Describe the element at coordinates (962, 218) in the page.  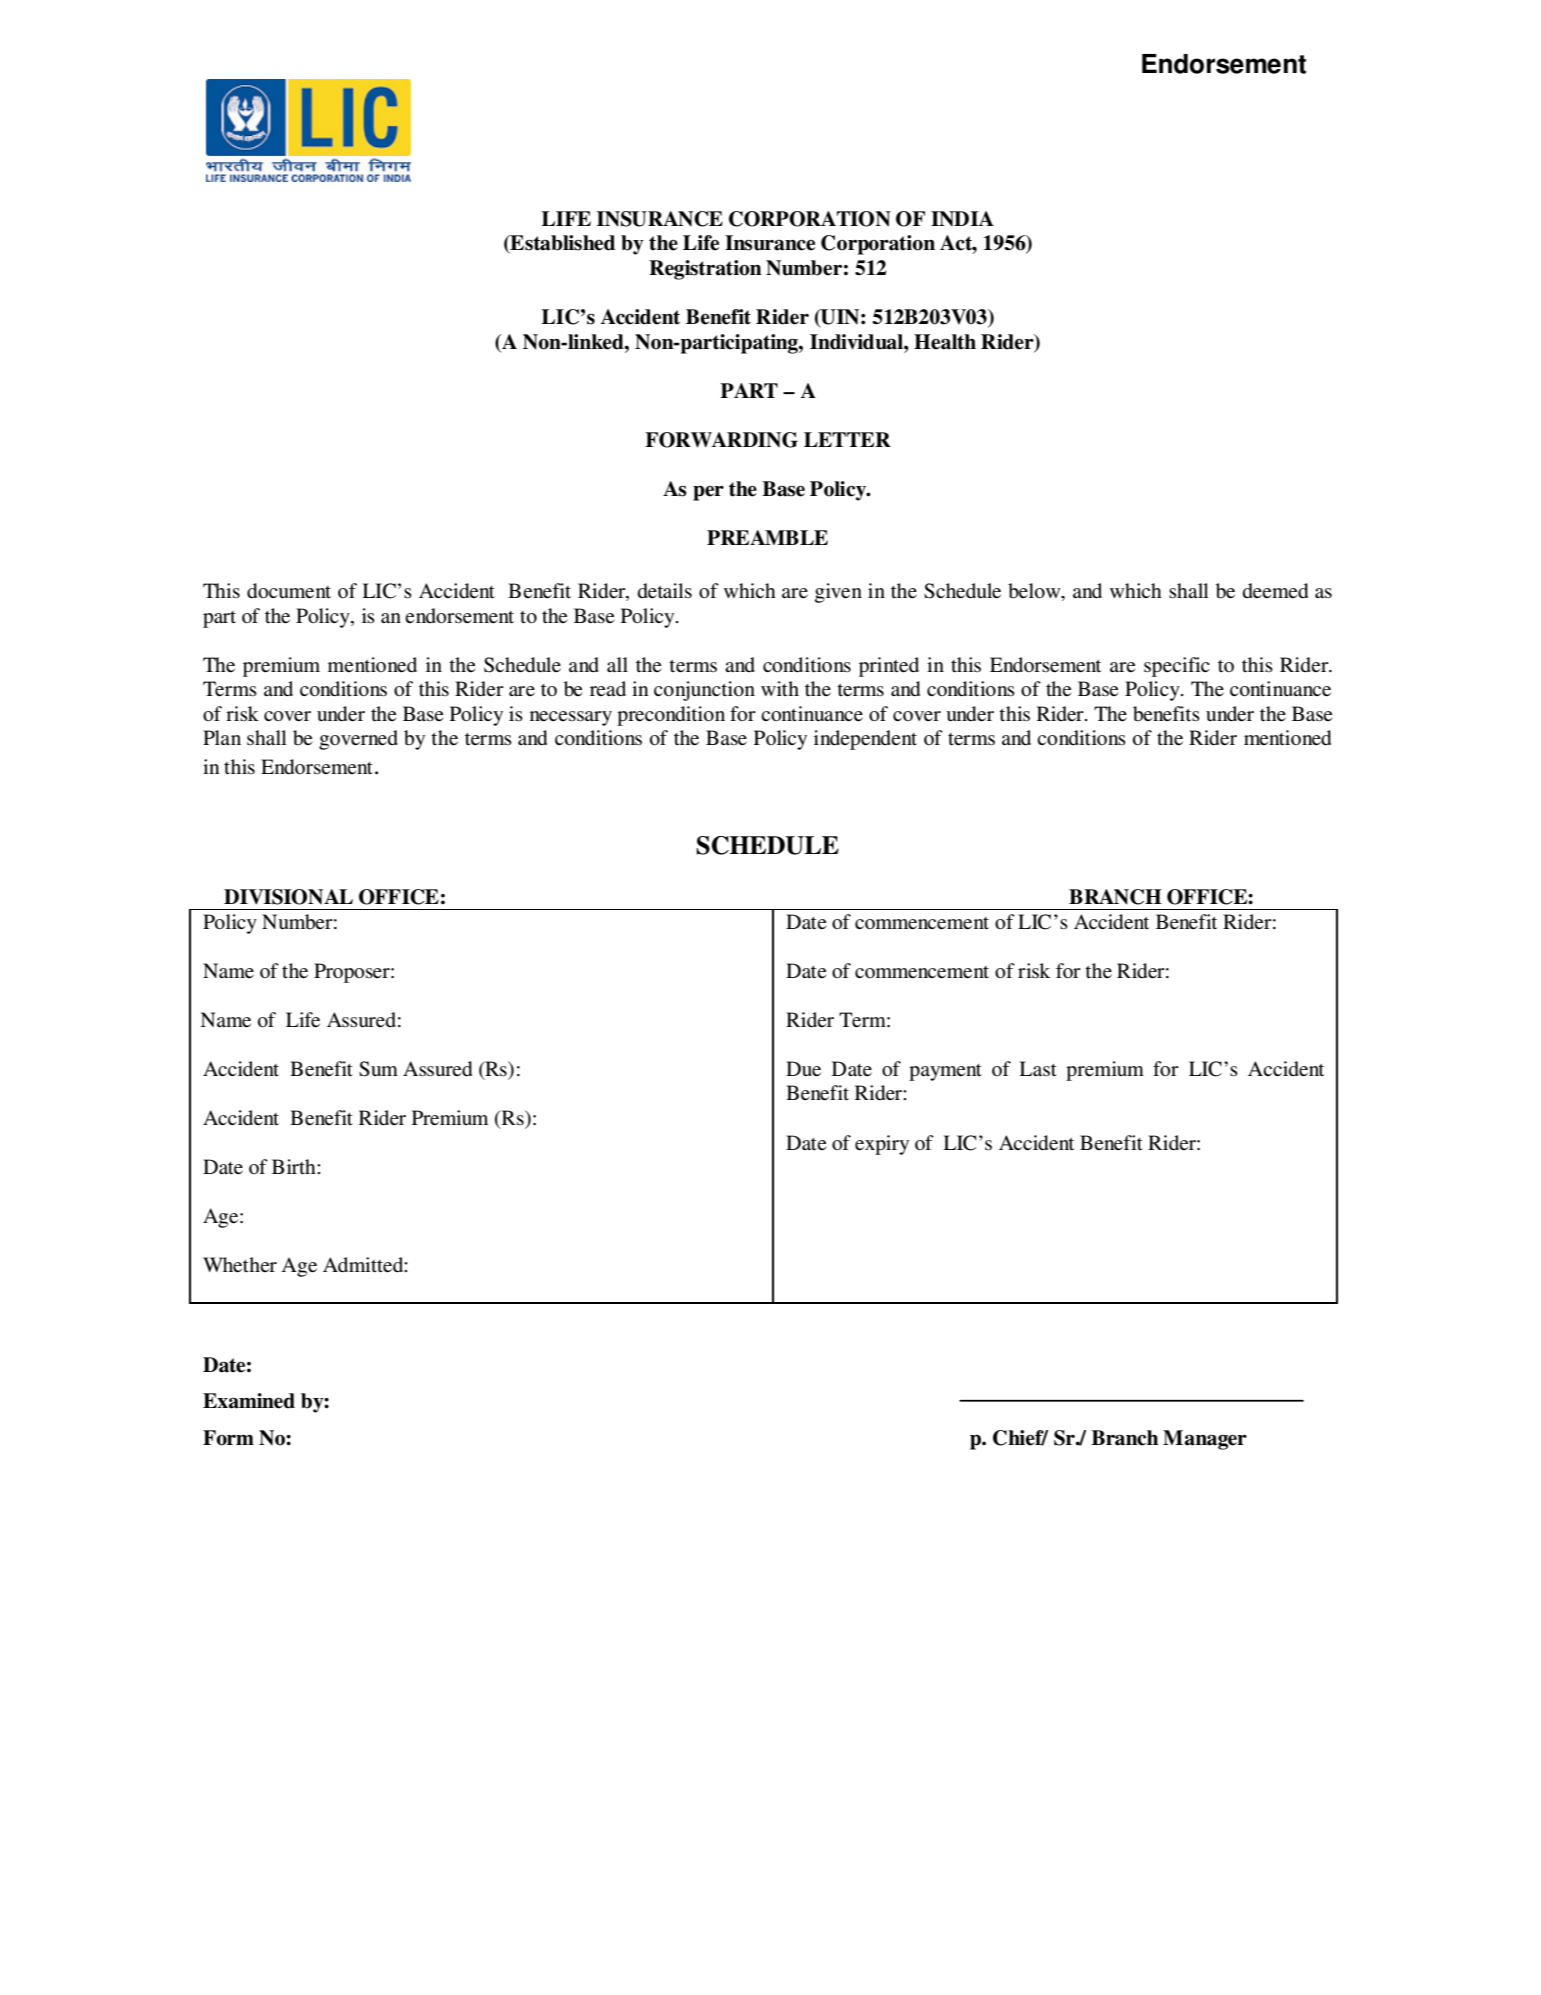
I see `INDIA` at that location.
